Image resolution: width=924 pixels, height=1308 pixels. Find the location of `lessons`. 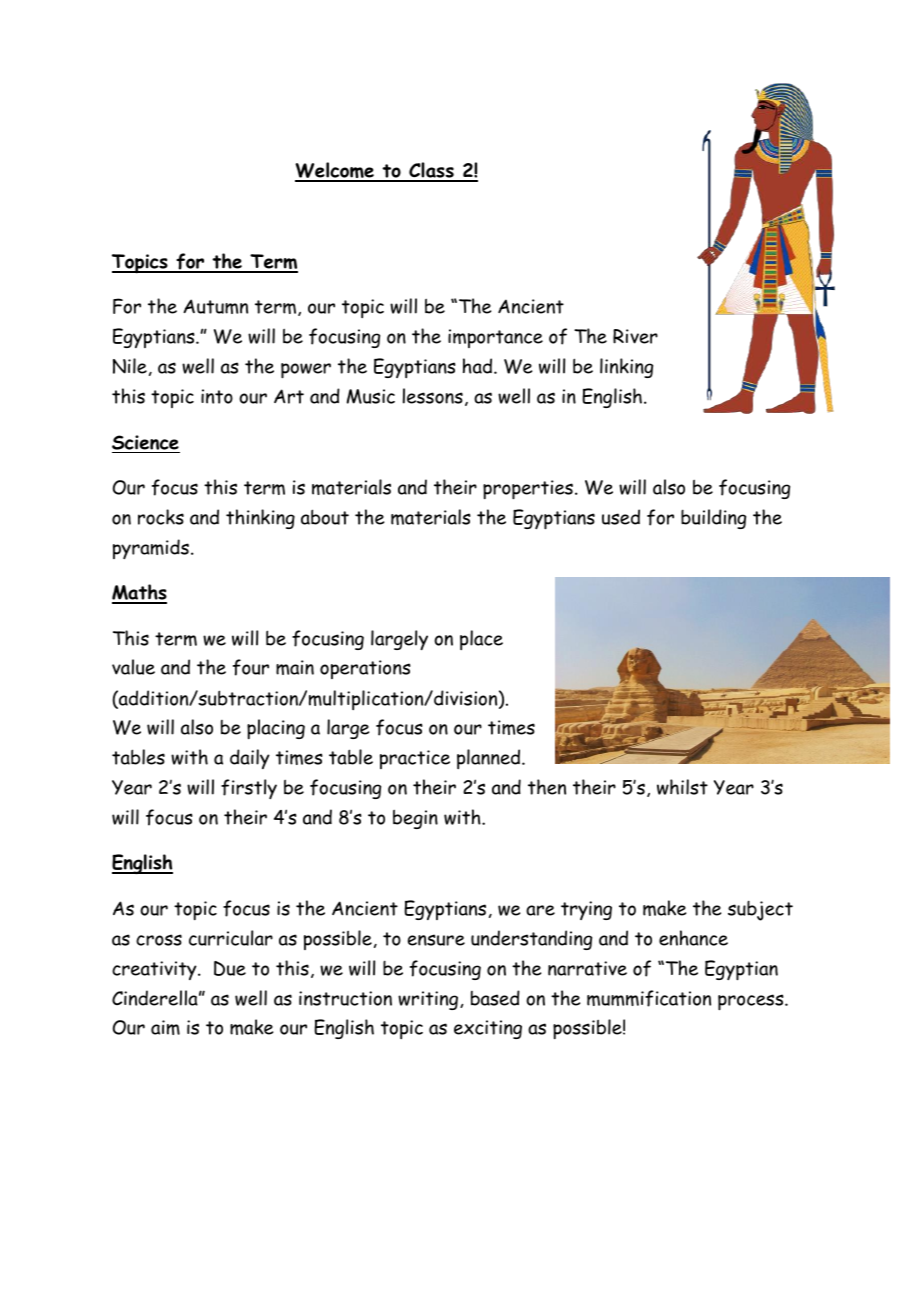

lessons is located at coordinates (433, 396).
